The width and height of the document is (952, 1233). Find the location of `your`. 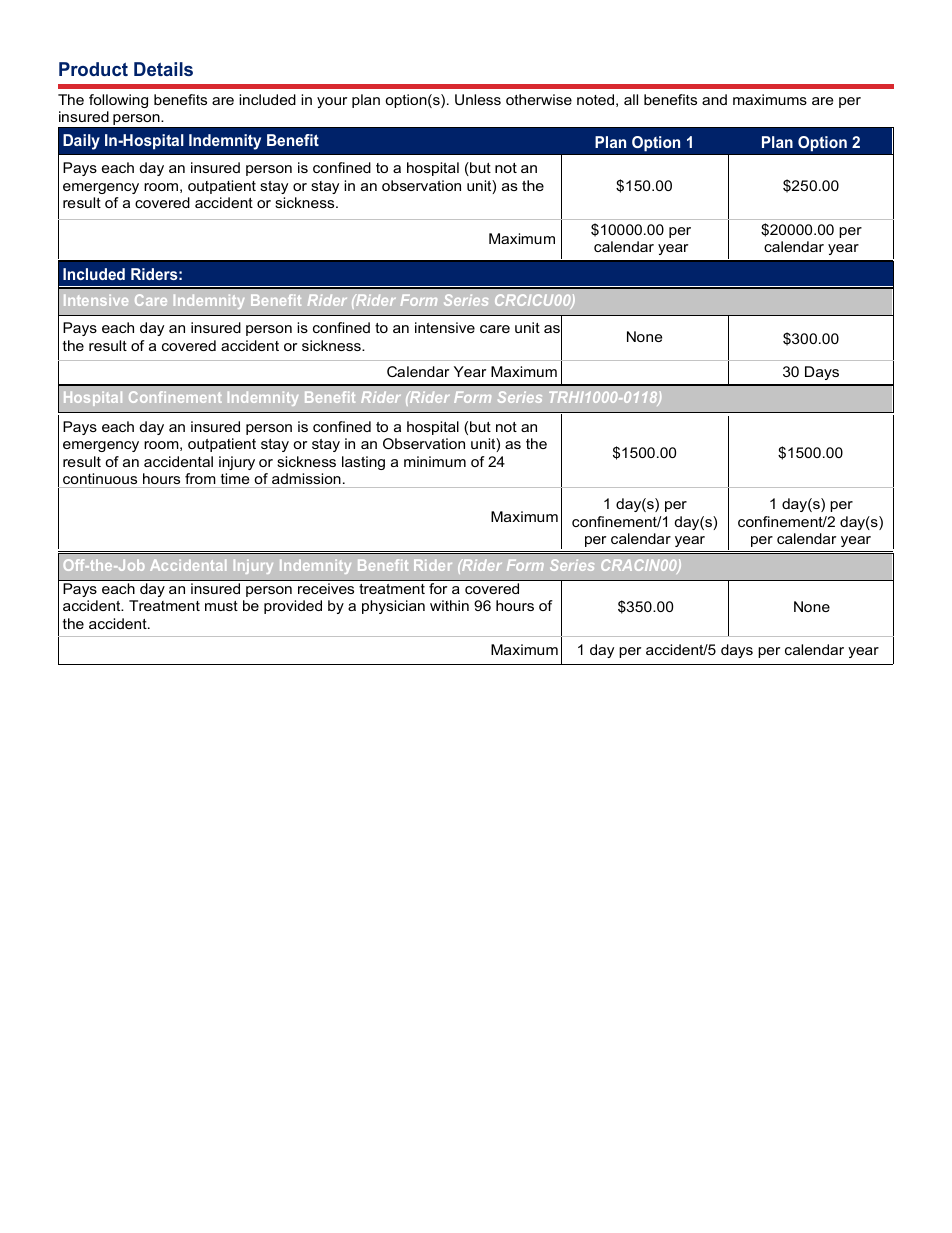

your is located at coordinates (332, 102).
